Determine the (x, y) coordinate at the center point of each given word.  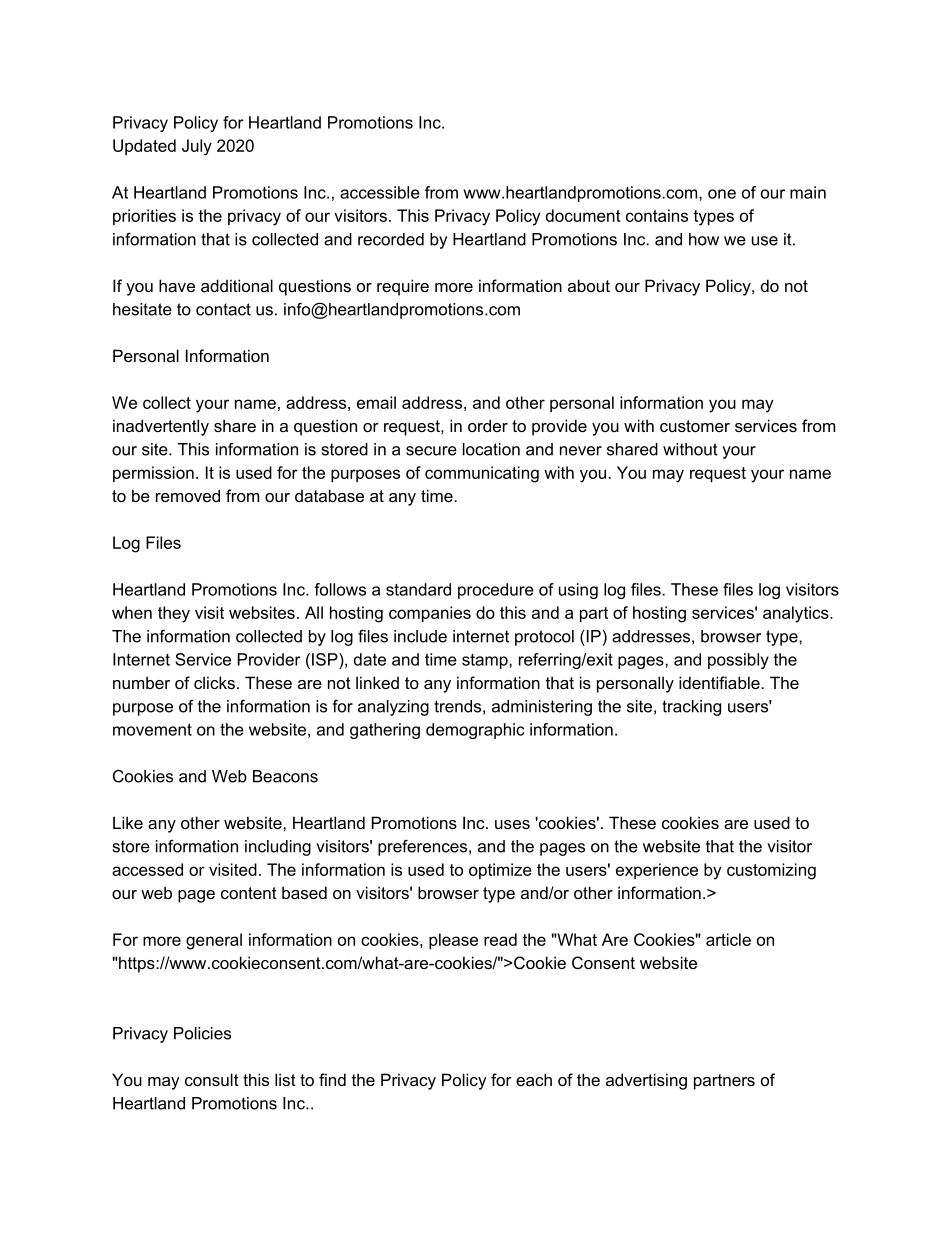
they (174, 614)
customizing (771, 871)
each (534, 1079)
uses (512, 824)
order (488, 425)
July (197, 147)
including (278, 848)
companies (430, 614)
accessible (380, 192)
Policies (202, 1033)
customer (695, 426)
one (722, 194)
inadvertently (161, 427)
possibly (738, 661)
